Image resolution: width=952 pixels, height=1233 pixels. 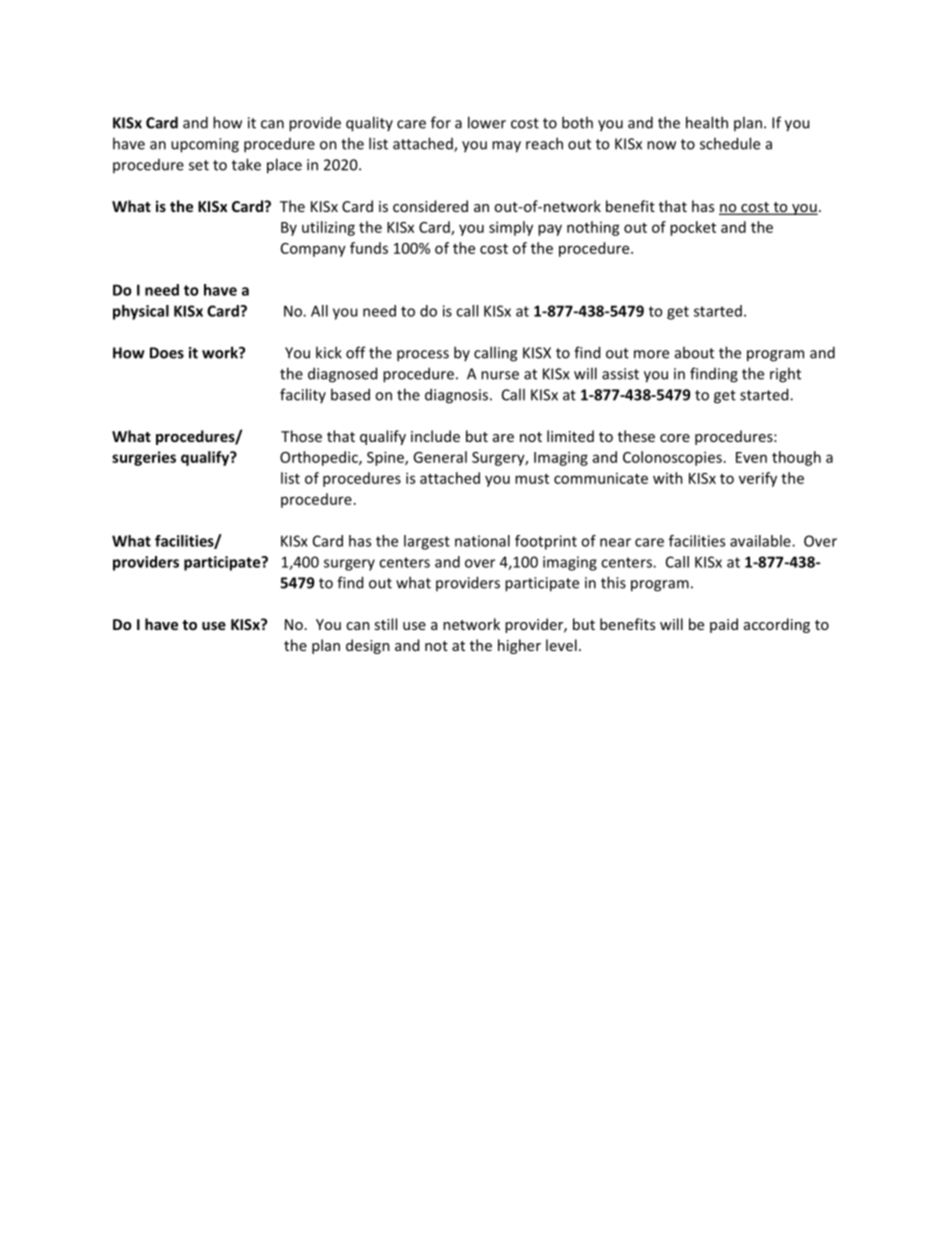 I want to click on about, so click(x=694, y=352).
